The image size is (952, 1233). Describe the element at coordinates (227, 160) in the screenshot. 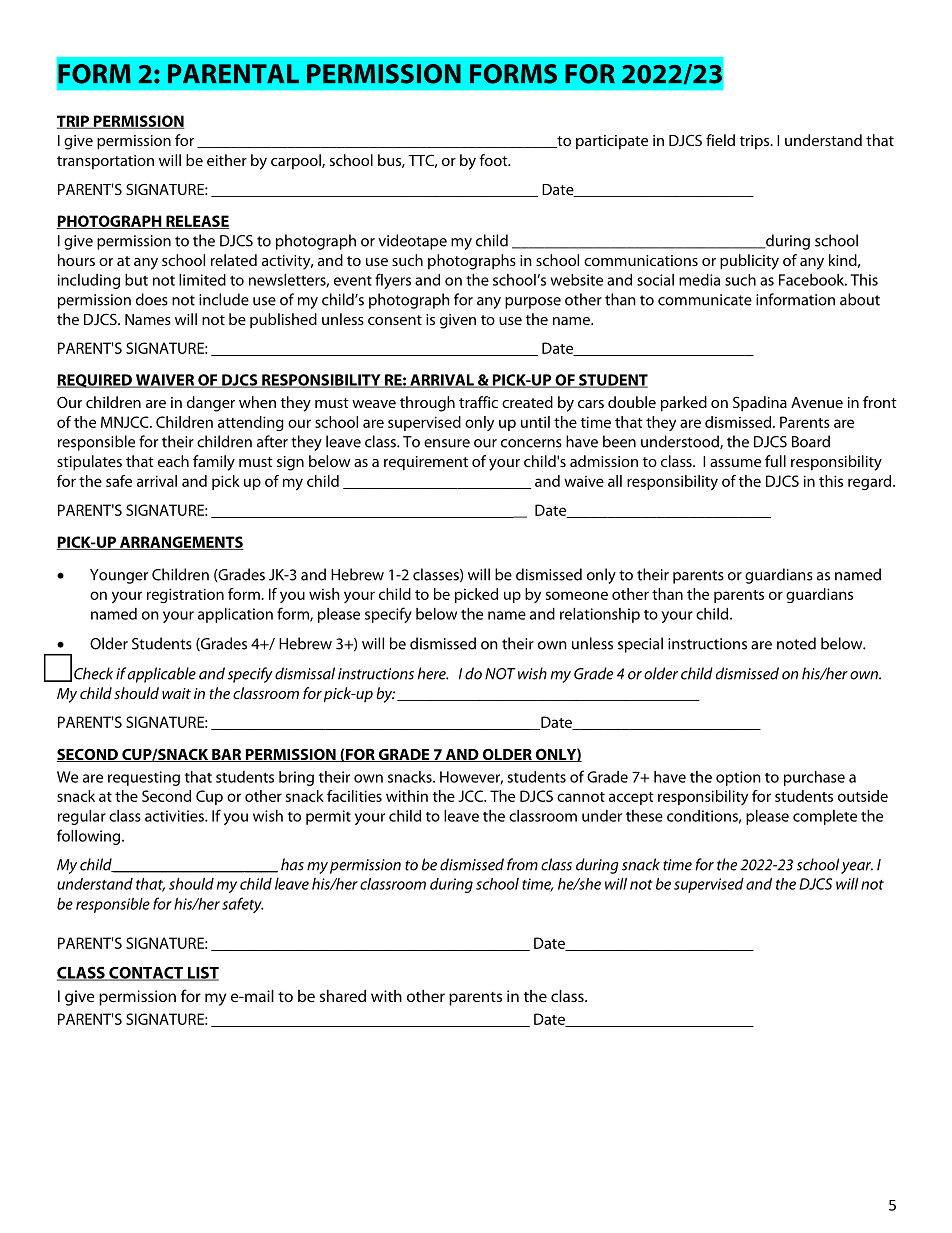

I see `either` at that location.
